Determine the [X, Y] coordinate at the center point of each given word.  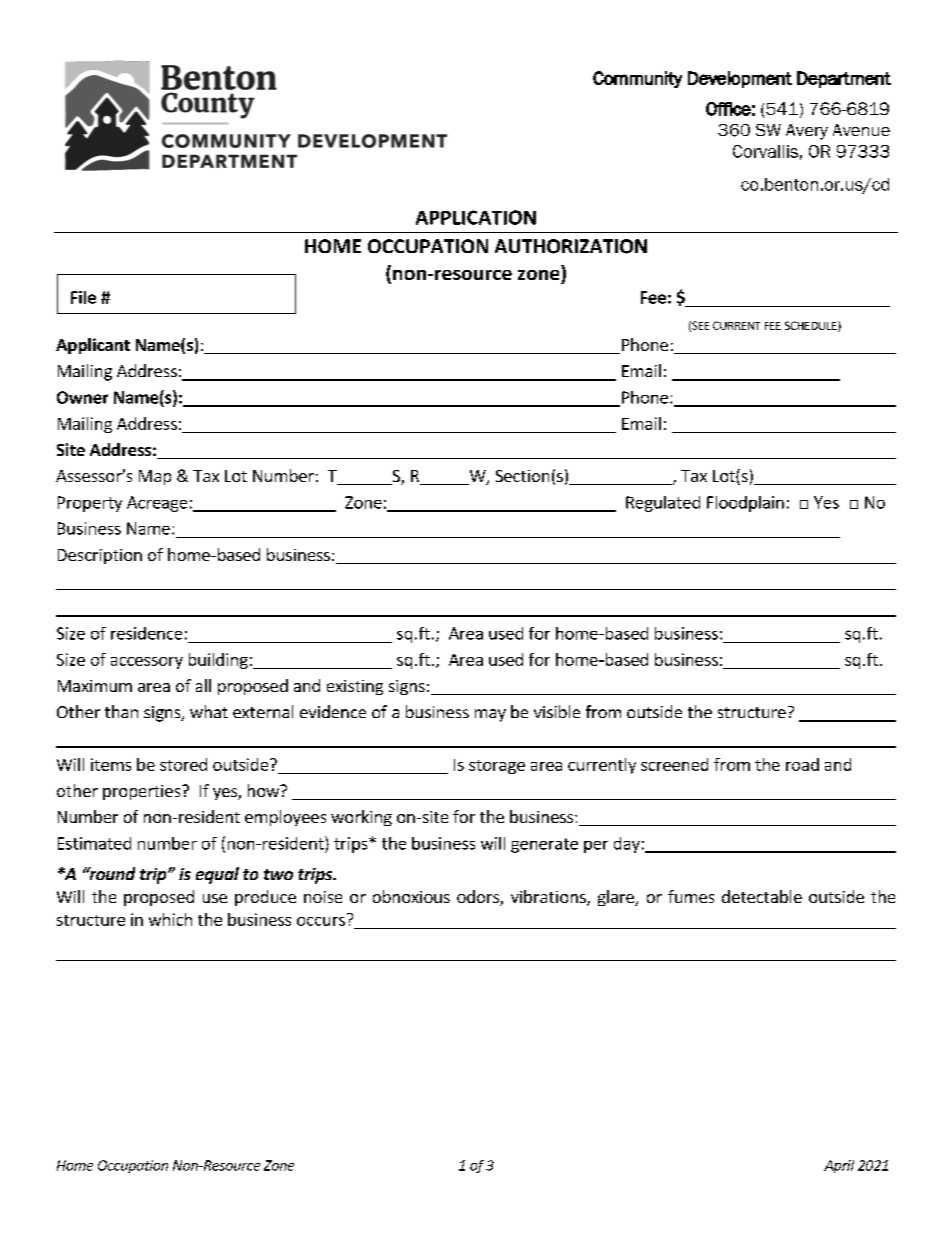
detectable [762, 896]
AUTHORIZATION [571, 246]
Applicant [93, 346]
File [83, 297]
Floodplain [745, 504]
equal [217, 875]
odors [479, 898]
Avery [807, 132]
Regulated [663, 504]
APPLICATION [476, 217]
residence [146, 633]
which [170, 919]
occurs [321, 921]
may [490, 715]
